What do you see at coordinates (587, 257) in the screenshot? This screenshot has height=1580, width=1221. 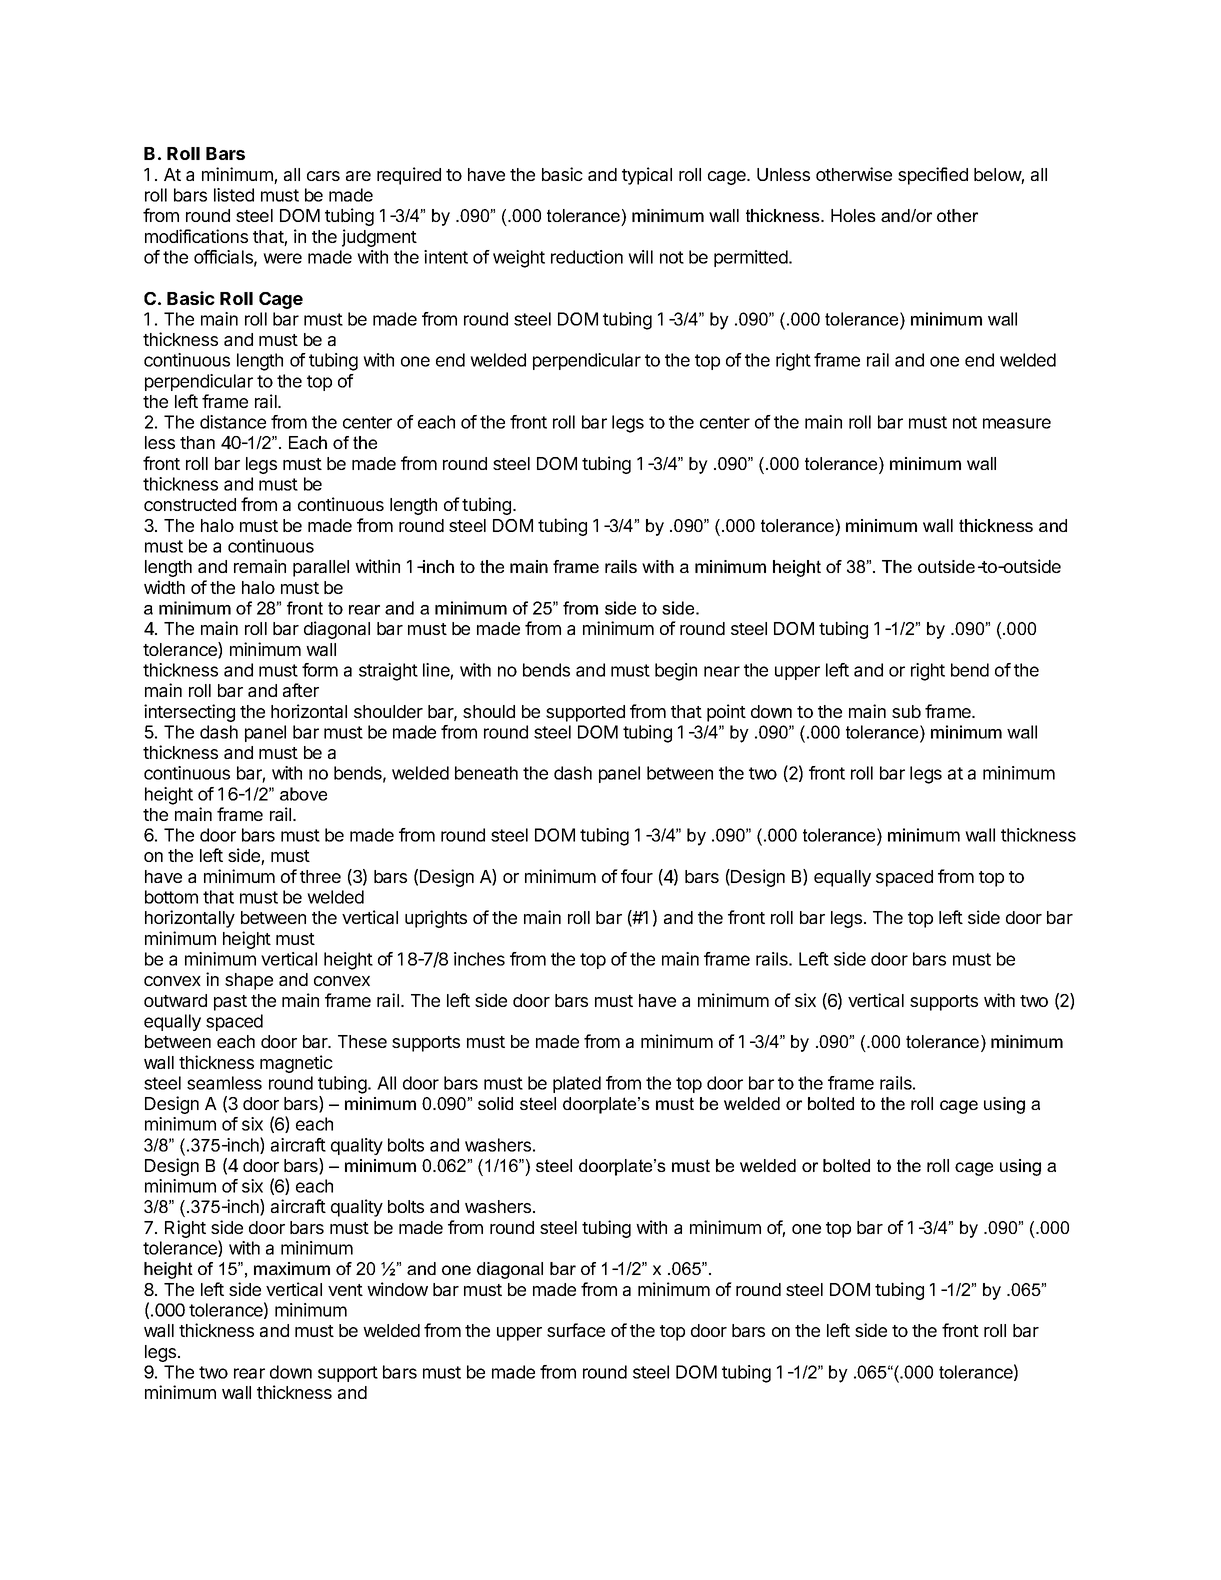 I see `reduction` at bounding box center [587, 257].
